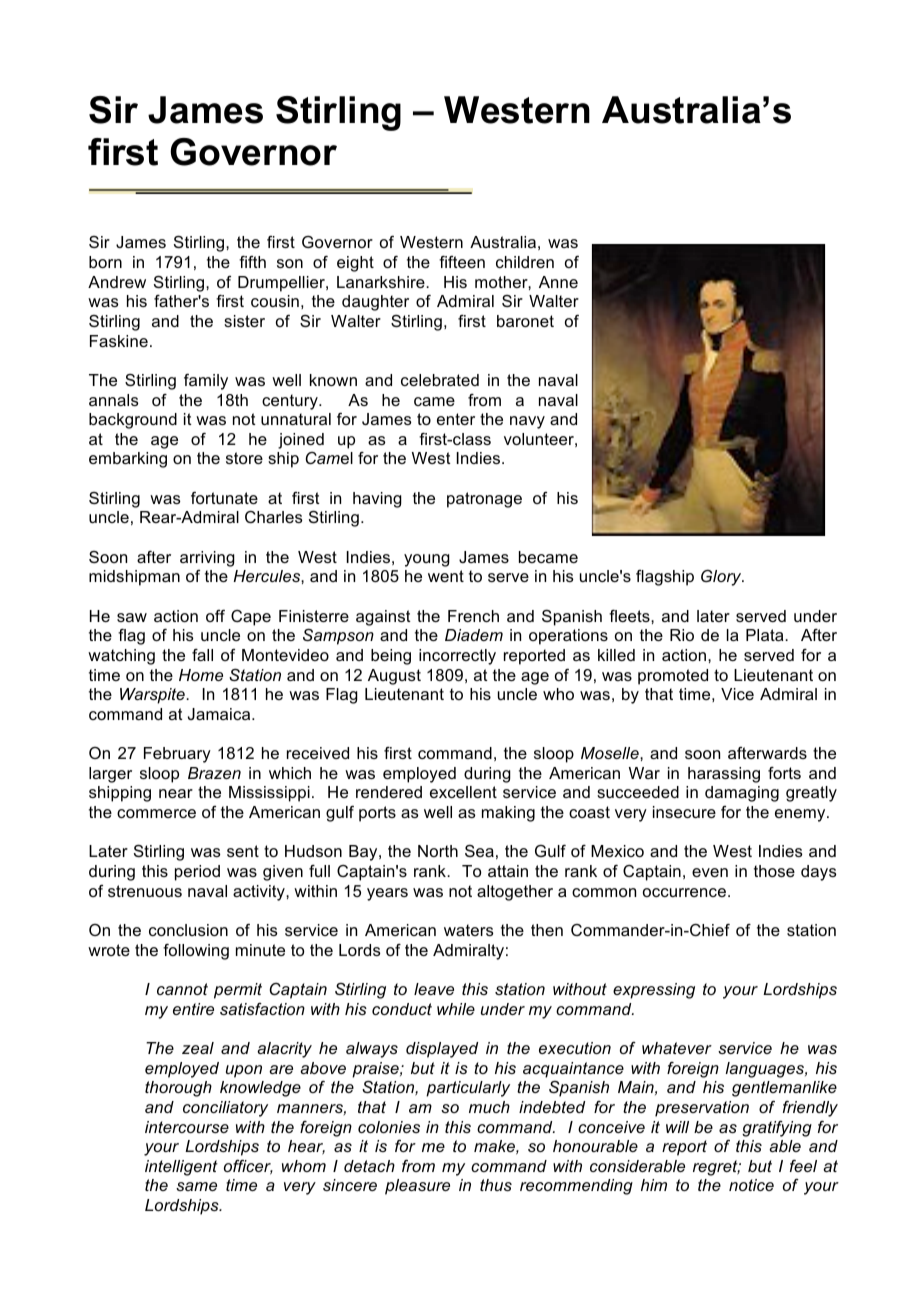 This screenshot has width=924, height=1308. What do you see at coordinates (244, 458) in the screenshot?
I see `store` at bounding box center [244, 458].
